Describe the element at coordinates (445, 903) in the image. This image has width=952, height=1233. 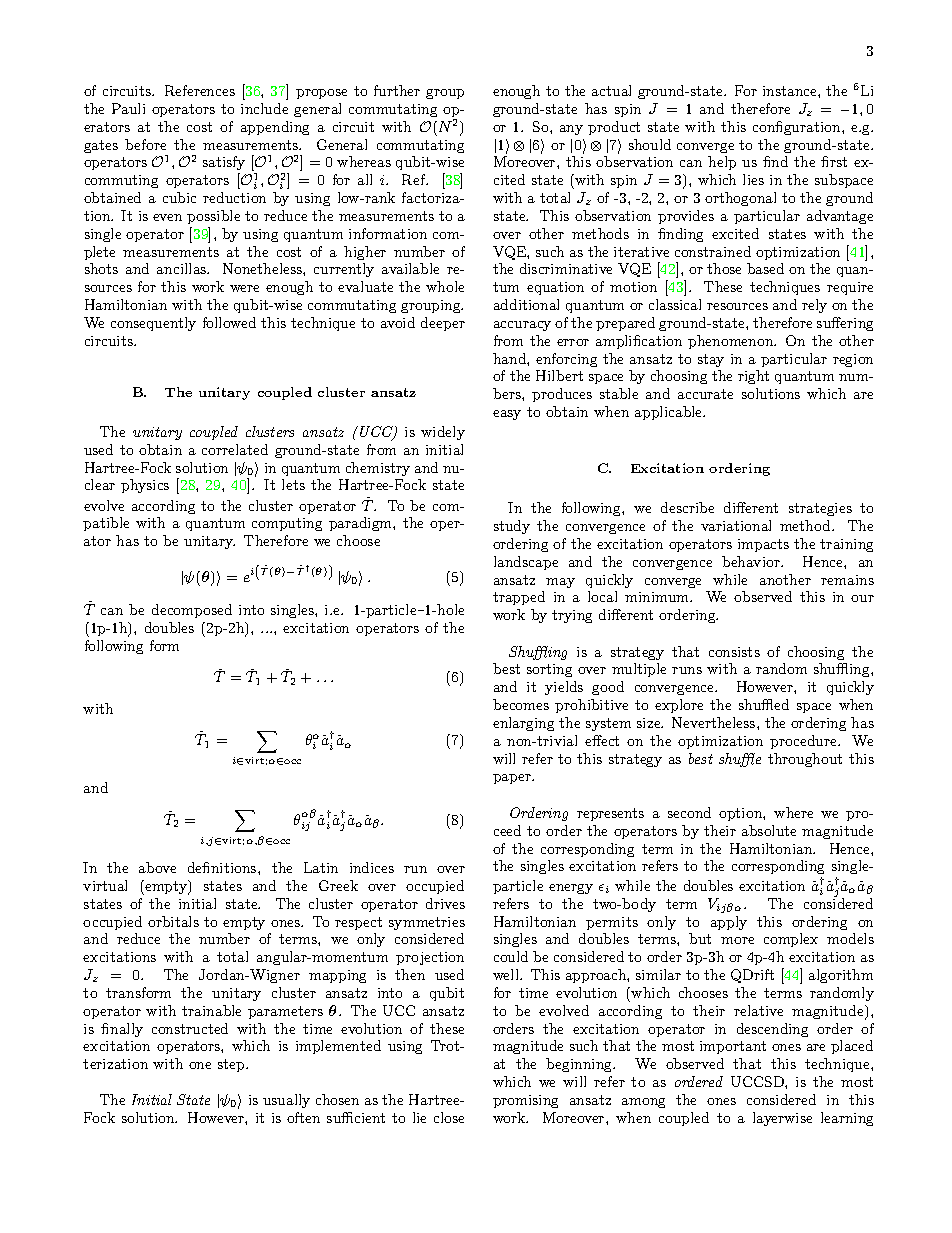
I see `drives` at that location.
